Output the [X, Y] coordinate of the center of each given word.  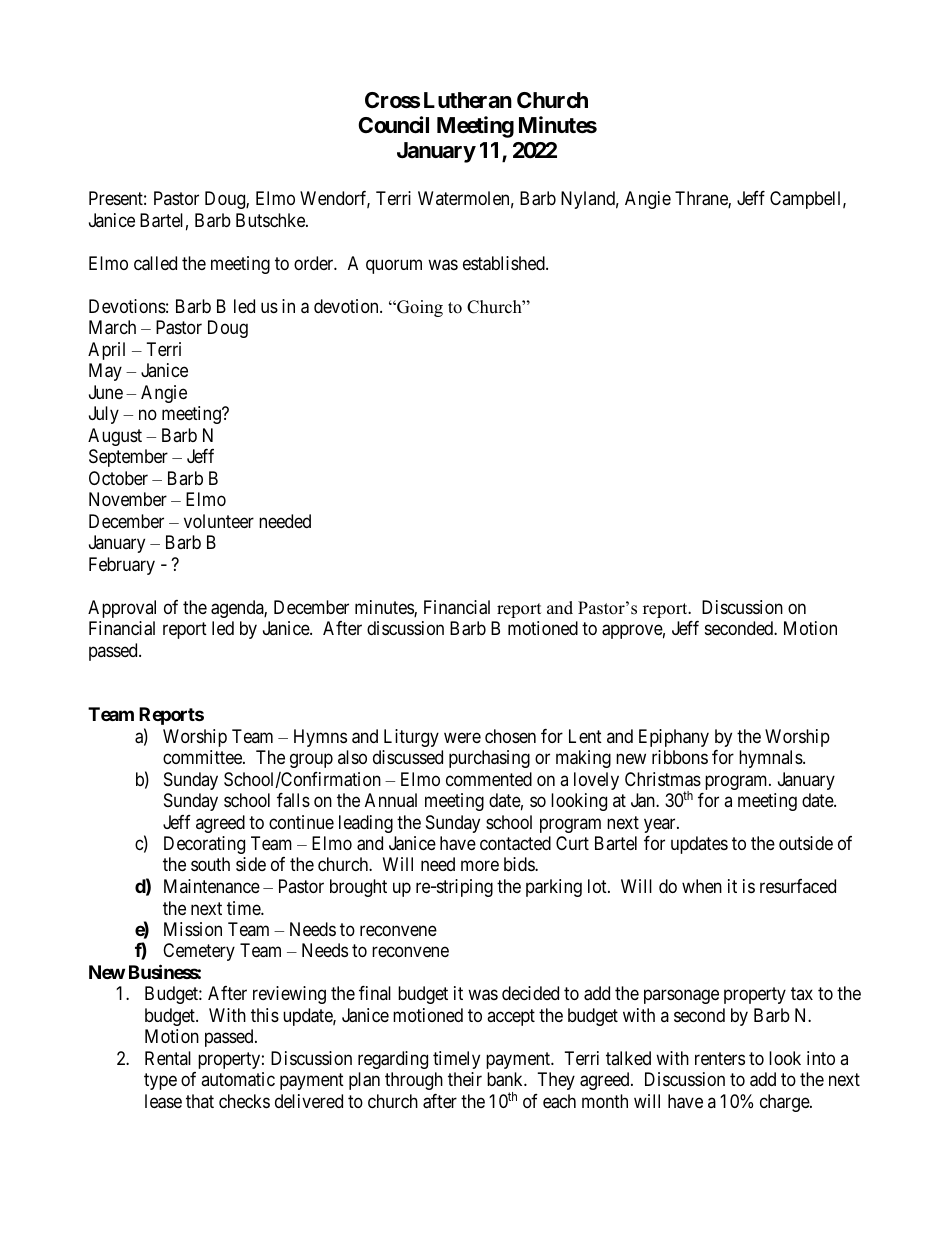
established [505, 263]
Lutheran [468, 100]
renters [720, 1058]
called [155, 263]
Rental [168, 1058]
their [465, 1079]
